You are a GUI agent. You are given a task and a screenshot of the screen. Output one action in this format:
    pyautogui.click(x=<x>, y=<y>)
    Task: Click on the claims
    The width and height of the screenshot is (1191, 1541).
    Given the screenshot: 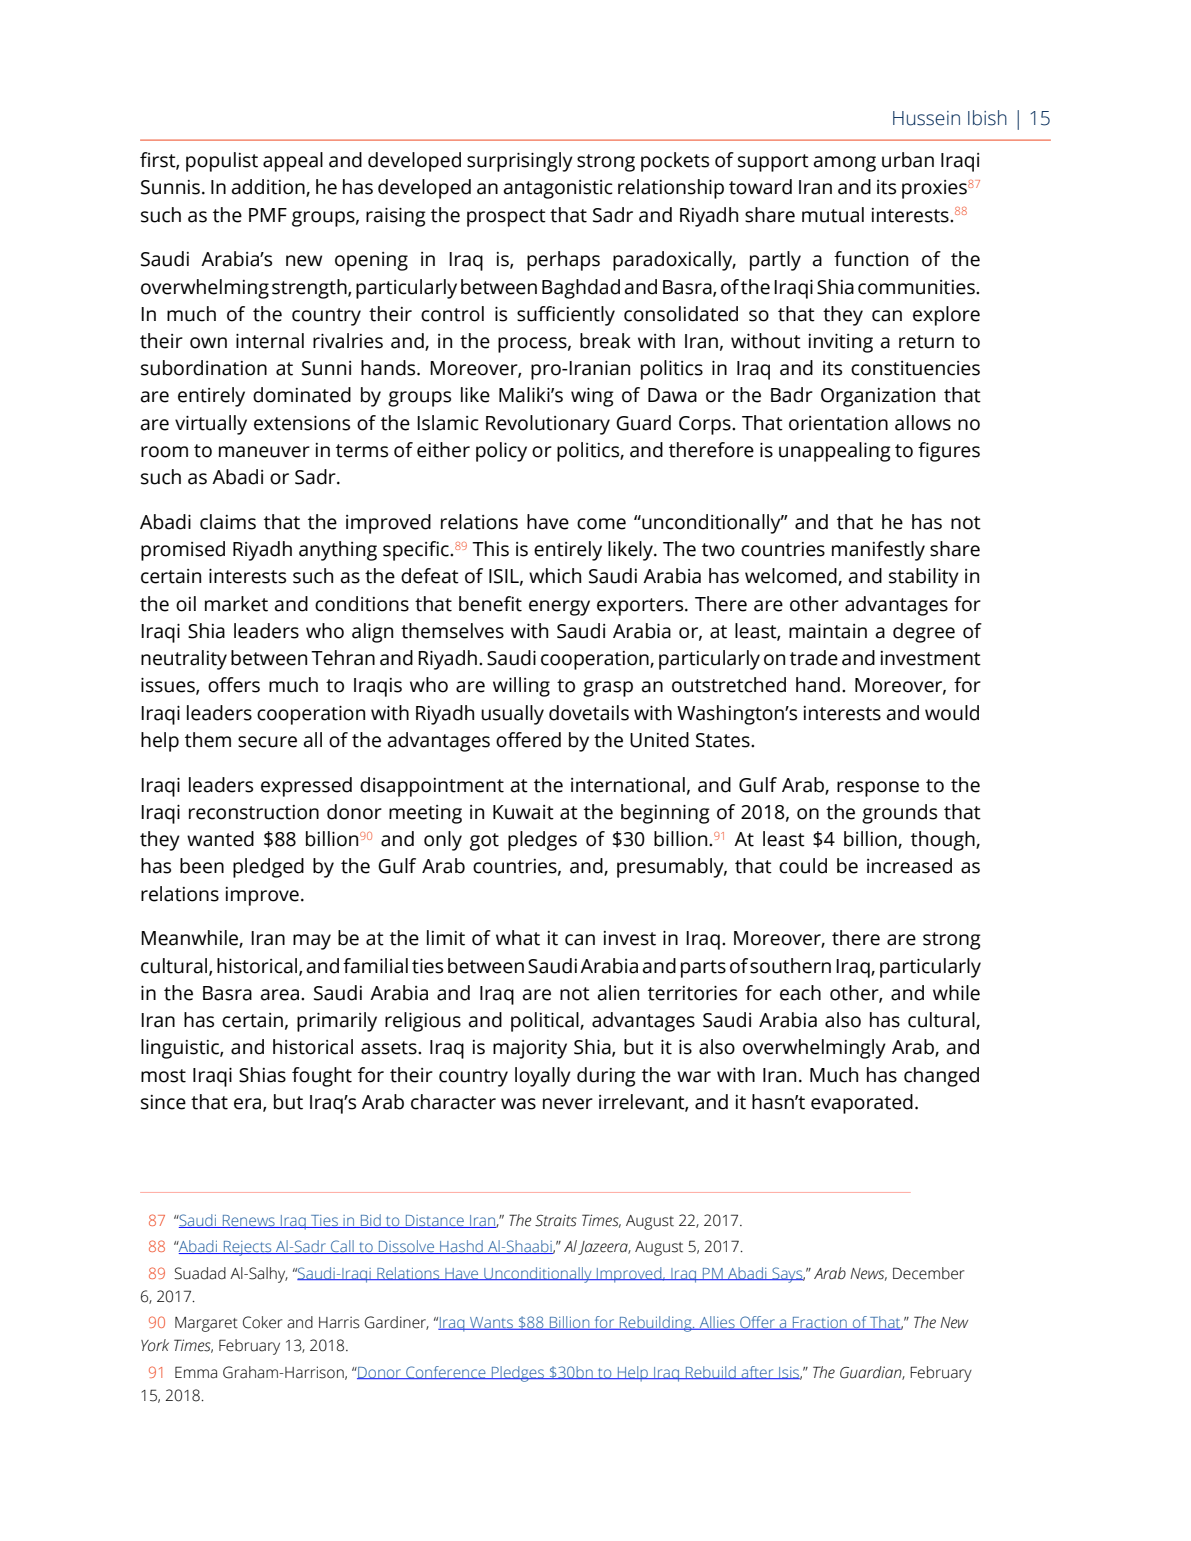 What is the action you would take?
    pyautogui.click(x=228, y=522)
